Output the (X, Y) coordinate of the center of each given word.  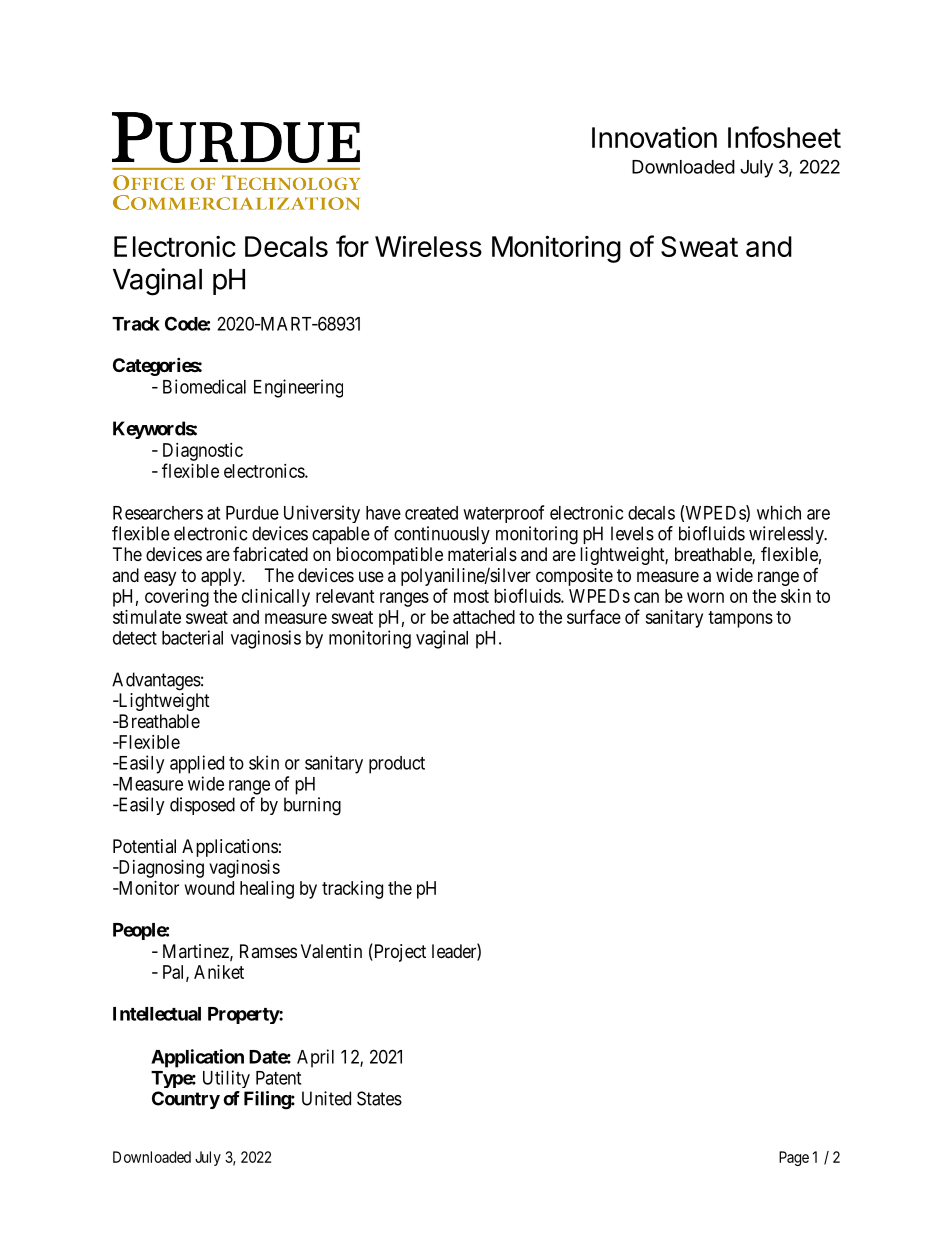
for (352, 246)
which (779, 512)
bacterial (192, 637)
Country (186, 1100)
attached (484, 617)
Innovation (654, 137)
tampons (740, 619)
